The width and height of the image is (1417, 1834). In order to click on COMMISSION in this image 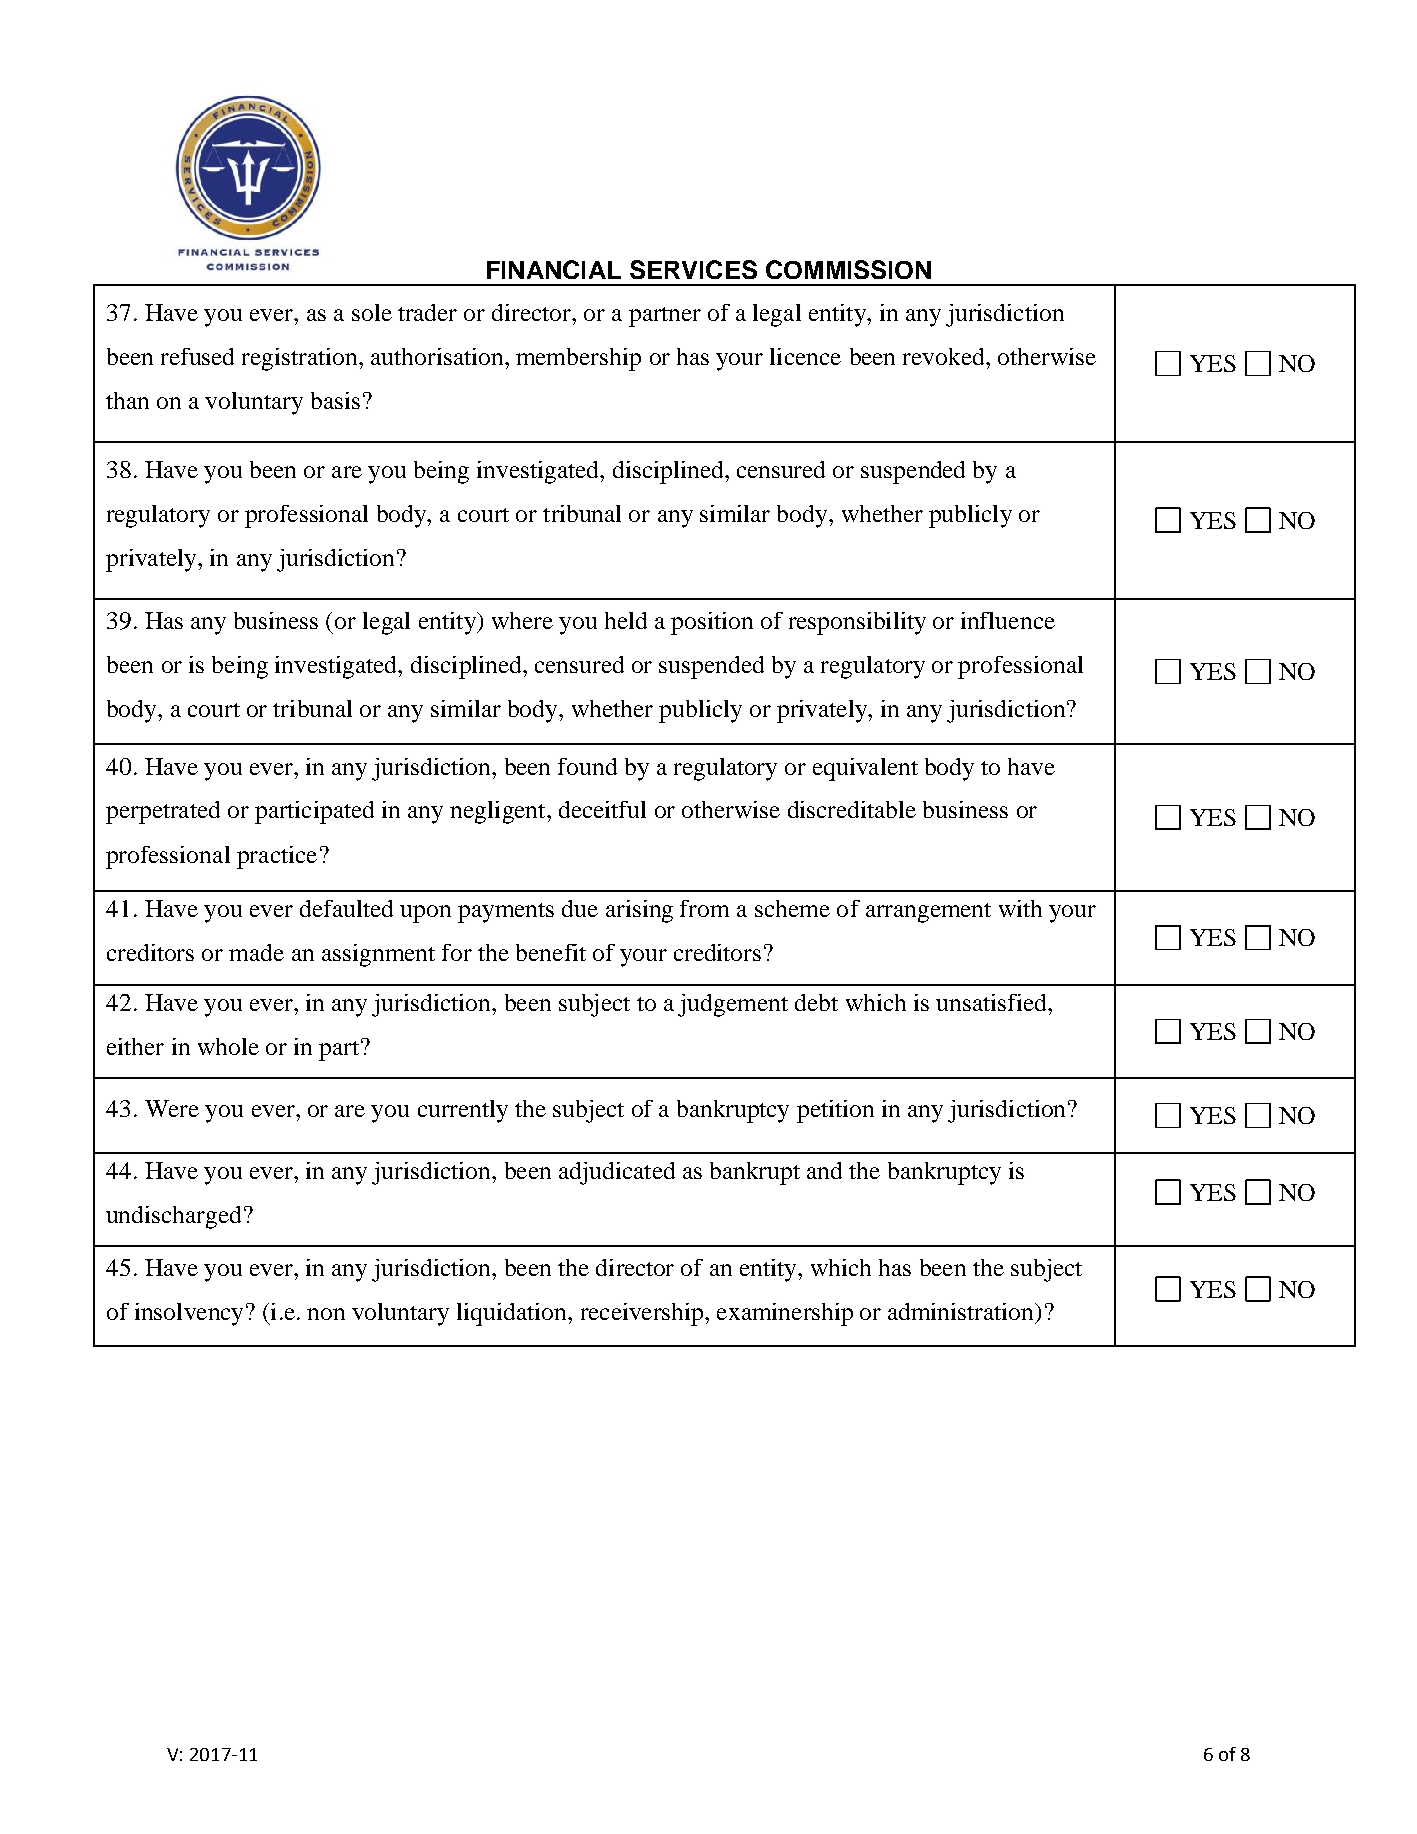, I will do `click(848, 269)`.
